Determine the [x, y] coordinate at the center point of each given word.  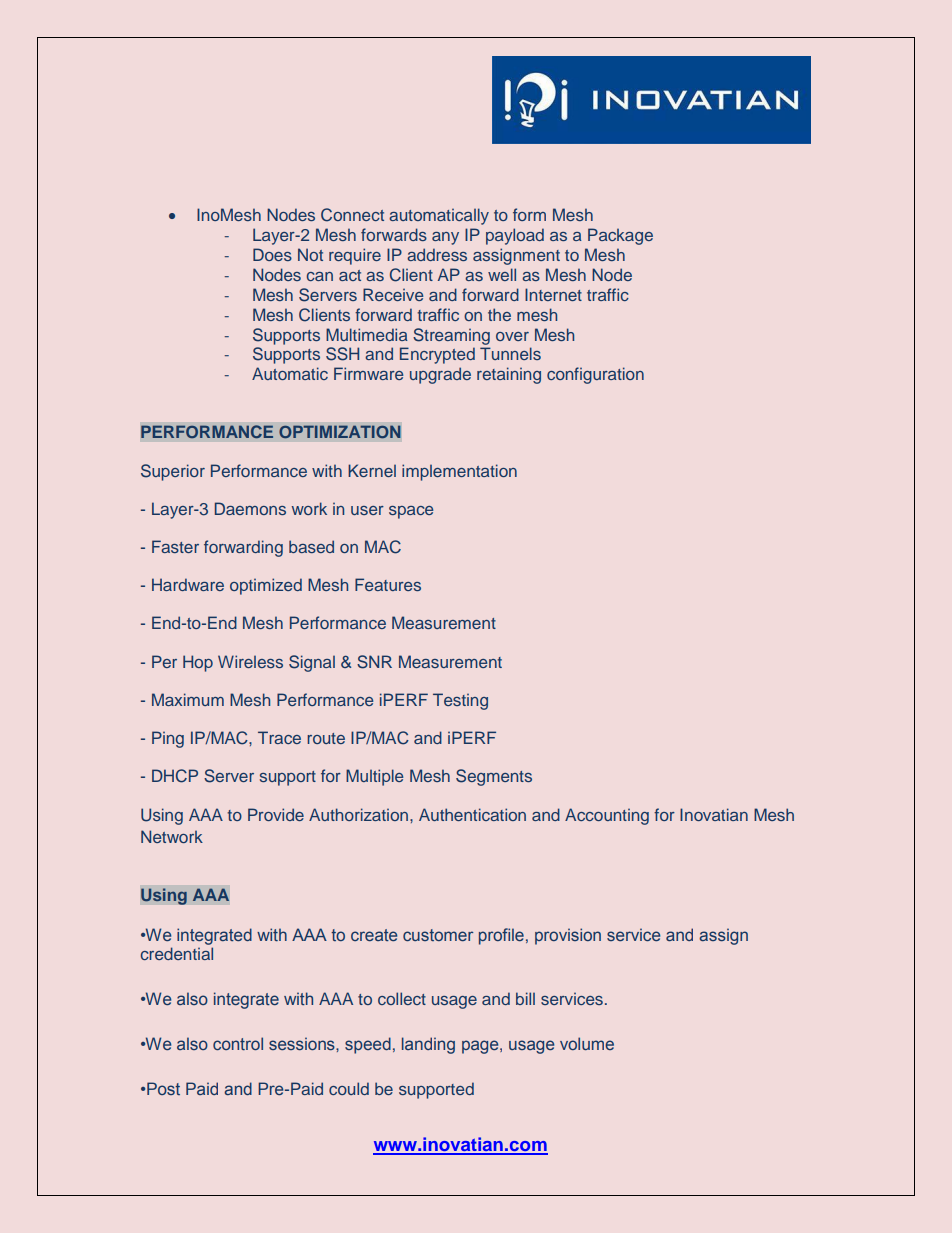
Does [272, 254]
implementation [459, 472]
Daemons [250, 508]
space [411, 512]
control [238, 1043]
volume [587, 1043]
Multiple [374, 777]
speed [368, 1045]
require [355, 256]
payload [515, 236]
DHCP [175, 776]
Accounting [607, 816]
